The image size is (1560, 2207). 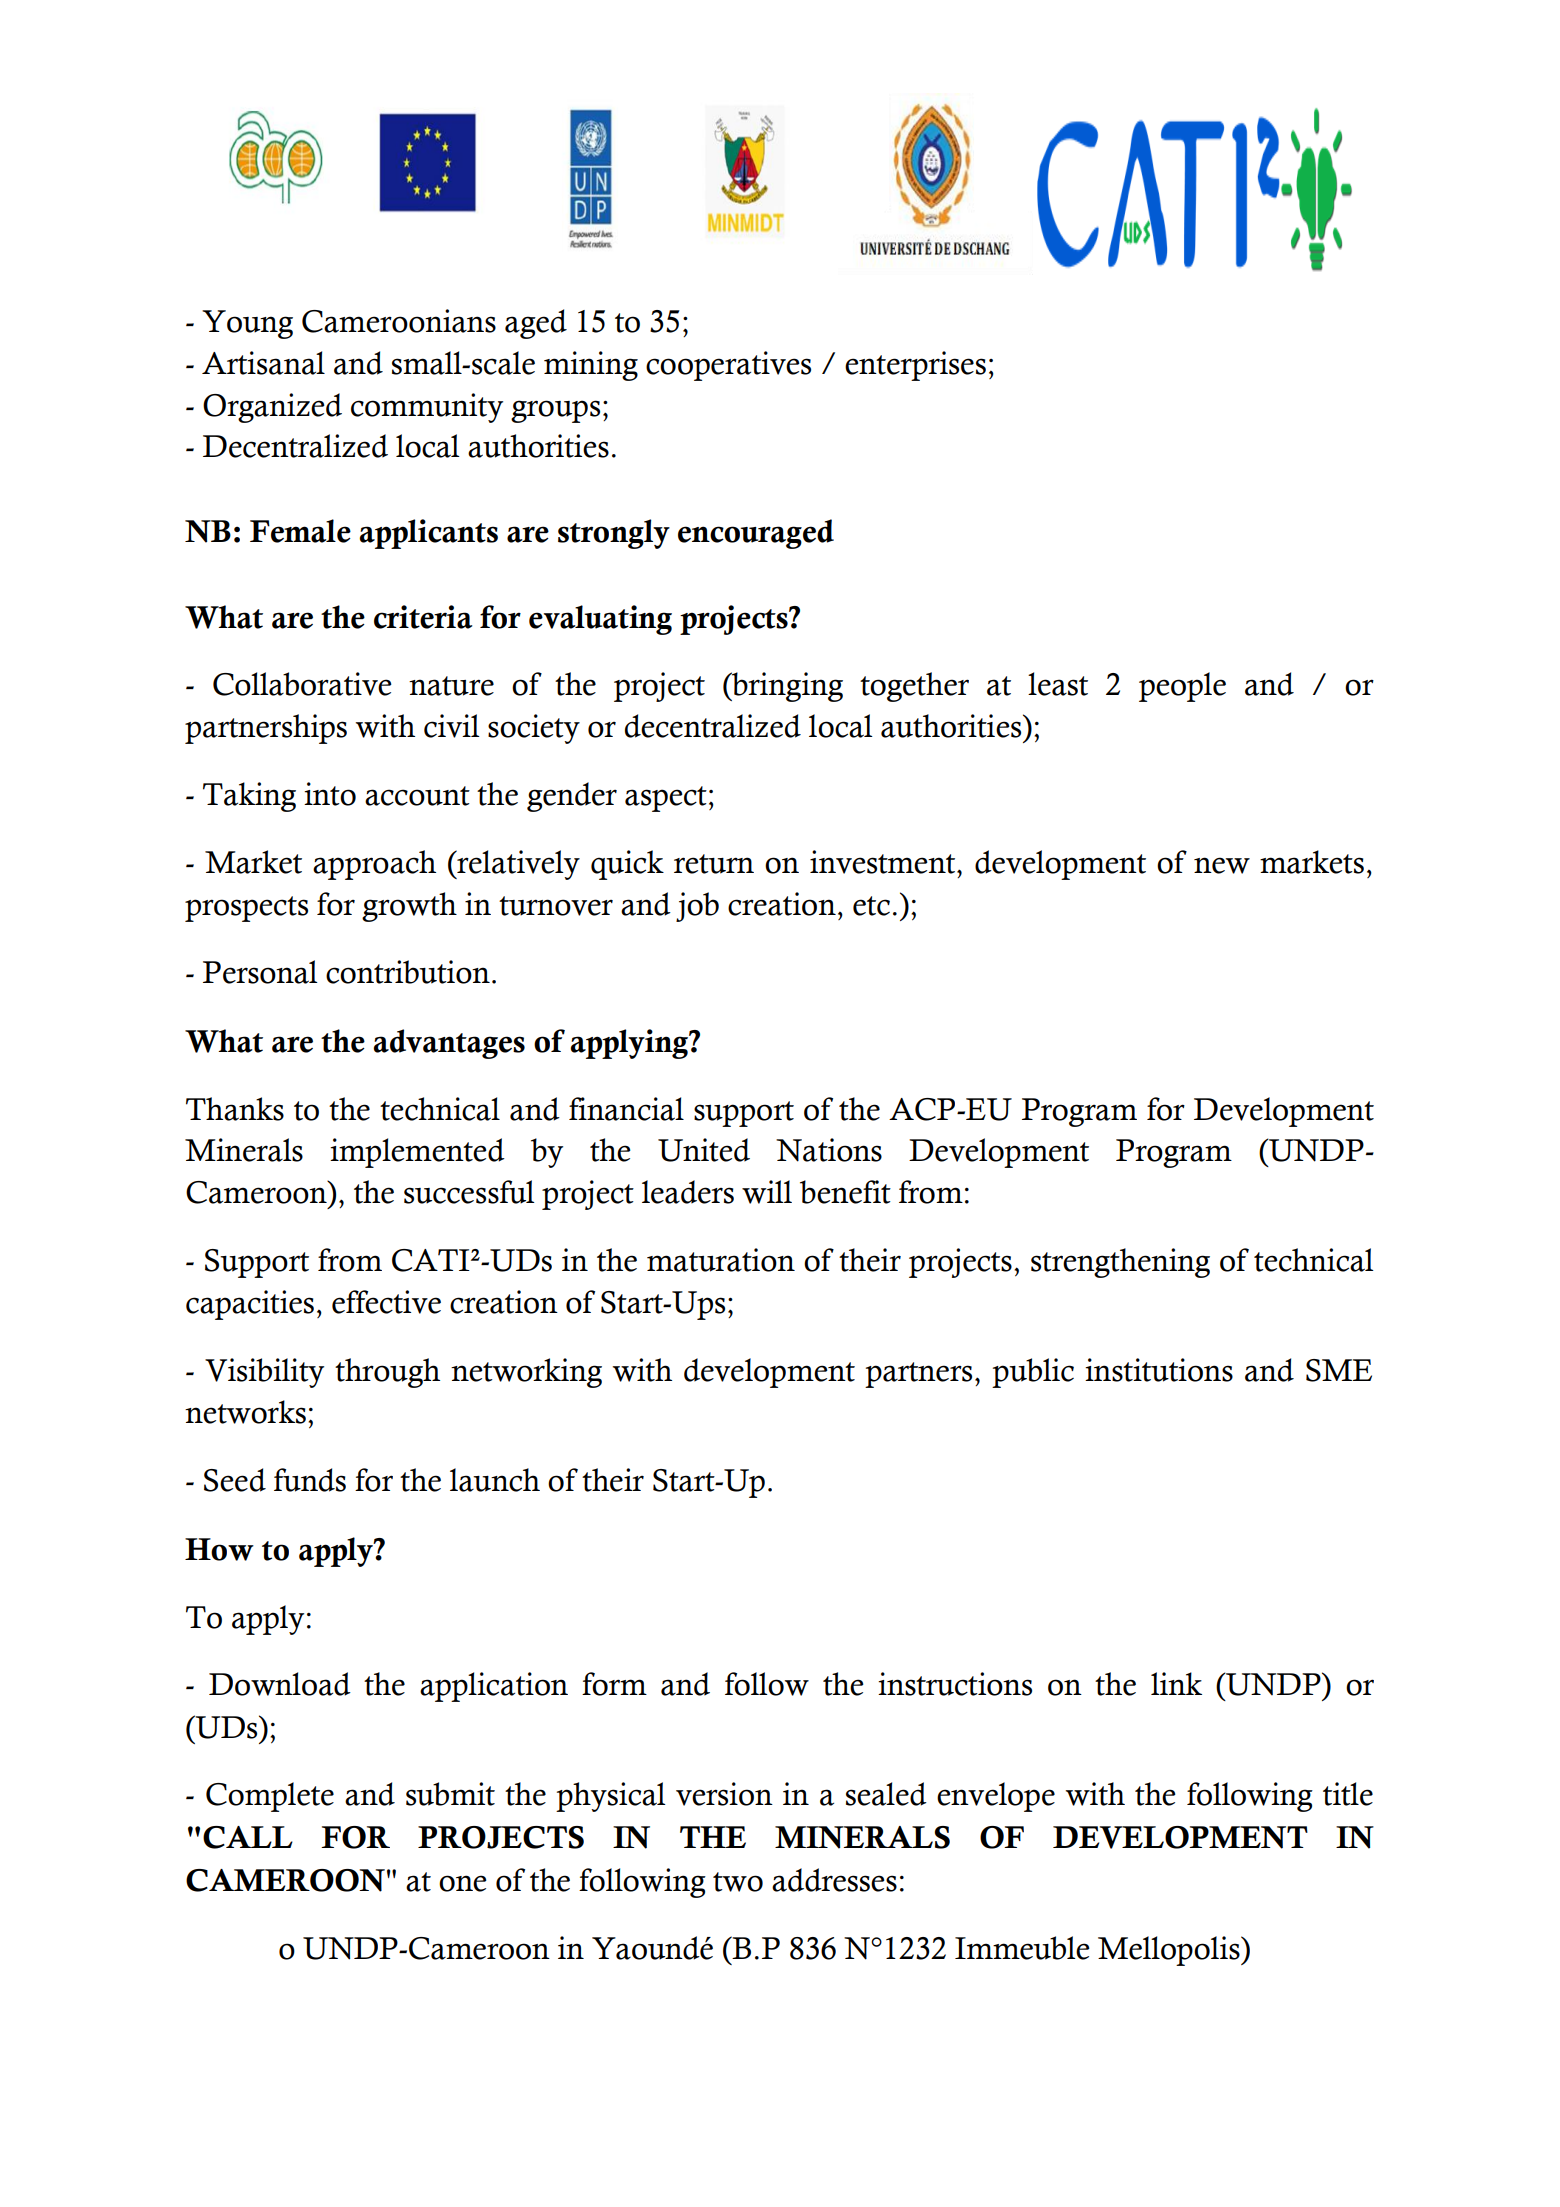 What do you see at coordinates (829, 1150) in the screenshot?
I see `Nations` at bounding box center [829, 1150].
